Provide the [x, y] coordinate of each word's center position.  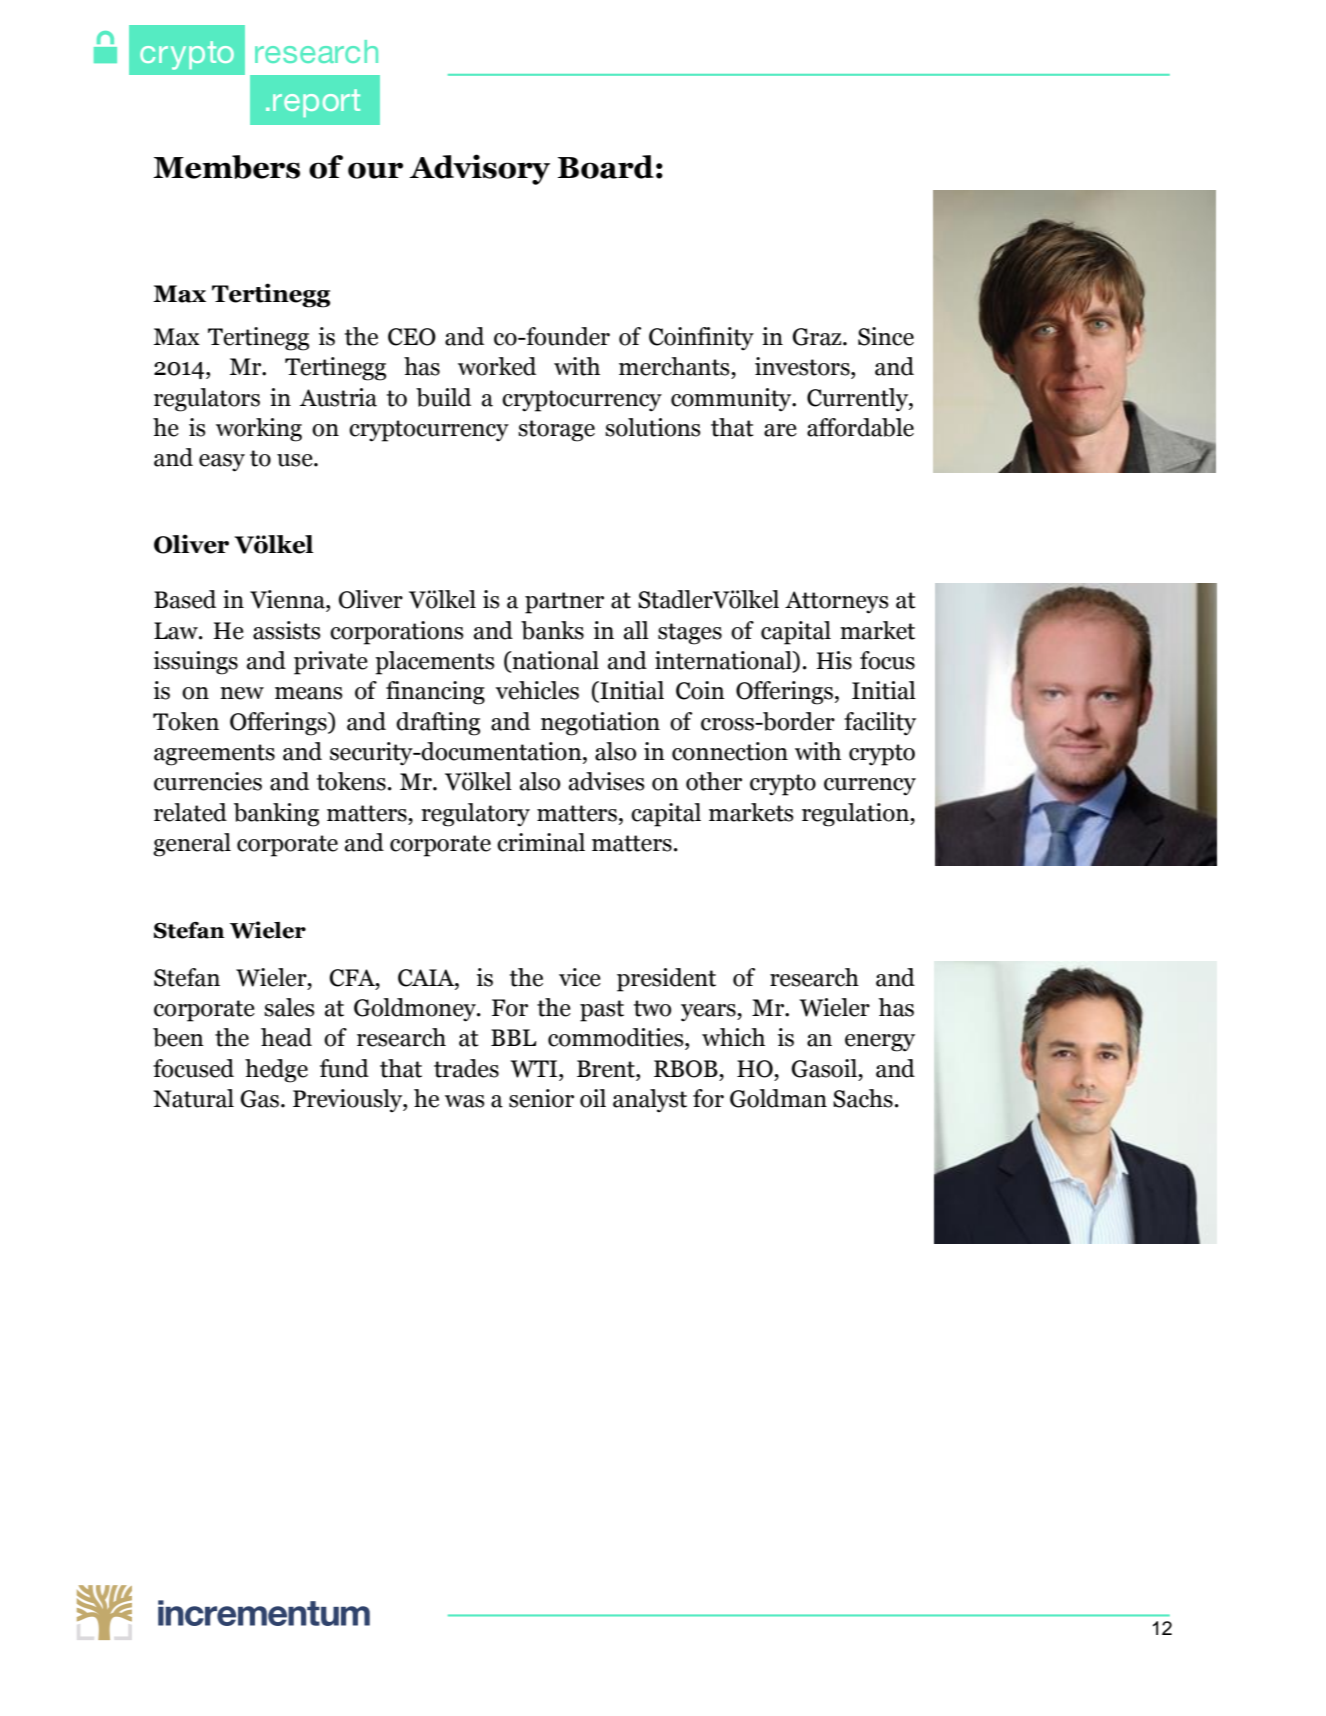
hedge [276, 1071]
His [834, 660]
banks [552, 630]
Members [226, 167]
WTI [535, 1069]
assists [287, 630]
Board [606, 167]
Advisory [479, 169]
